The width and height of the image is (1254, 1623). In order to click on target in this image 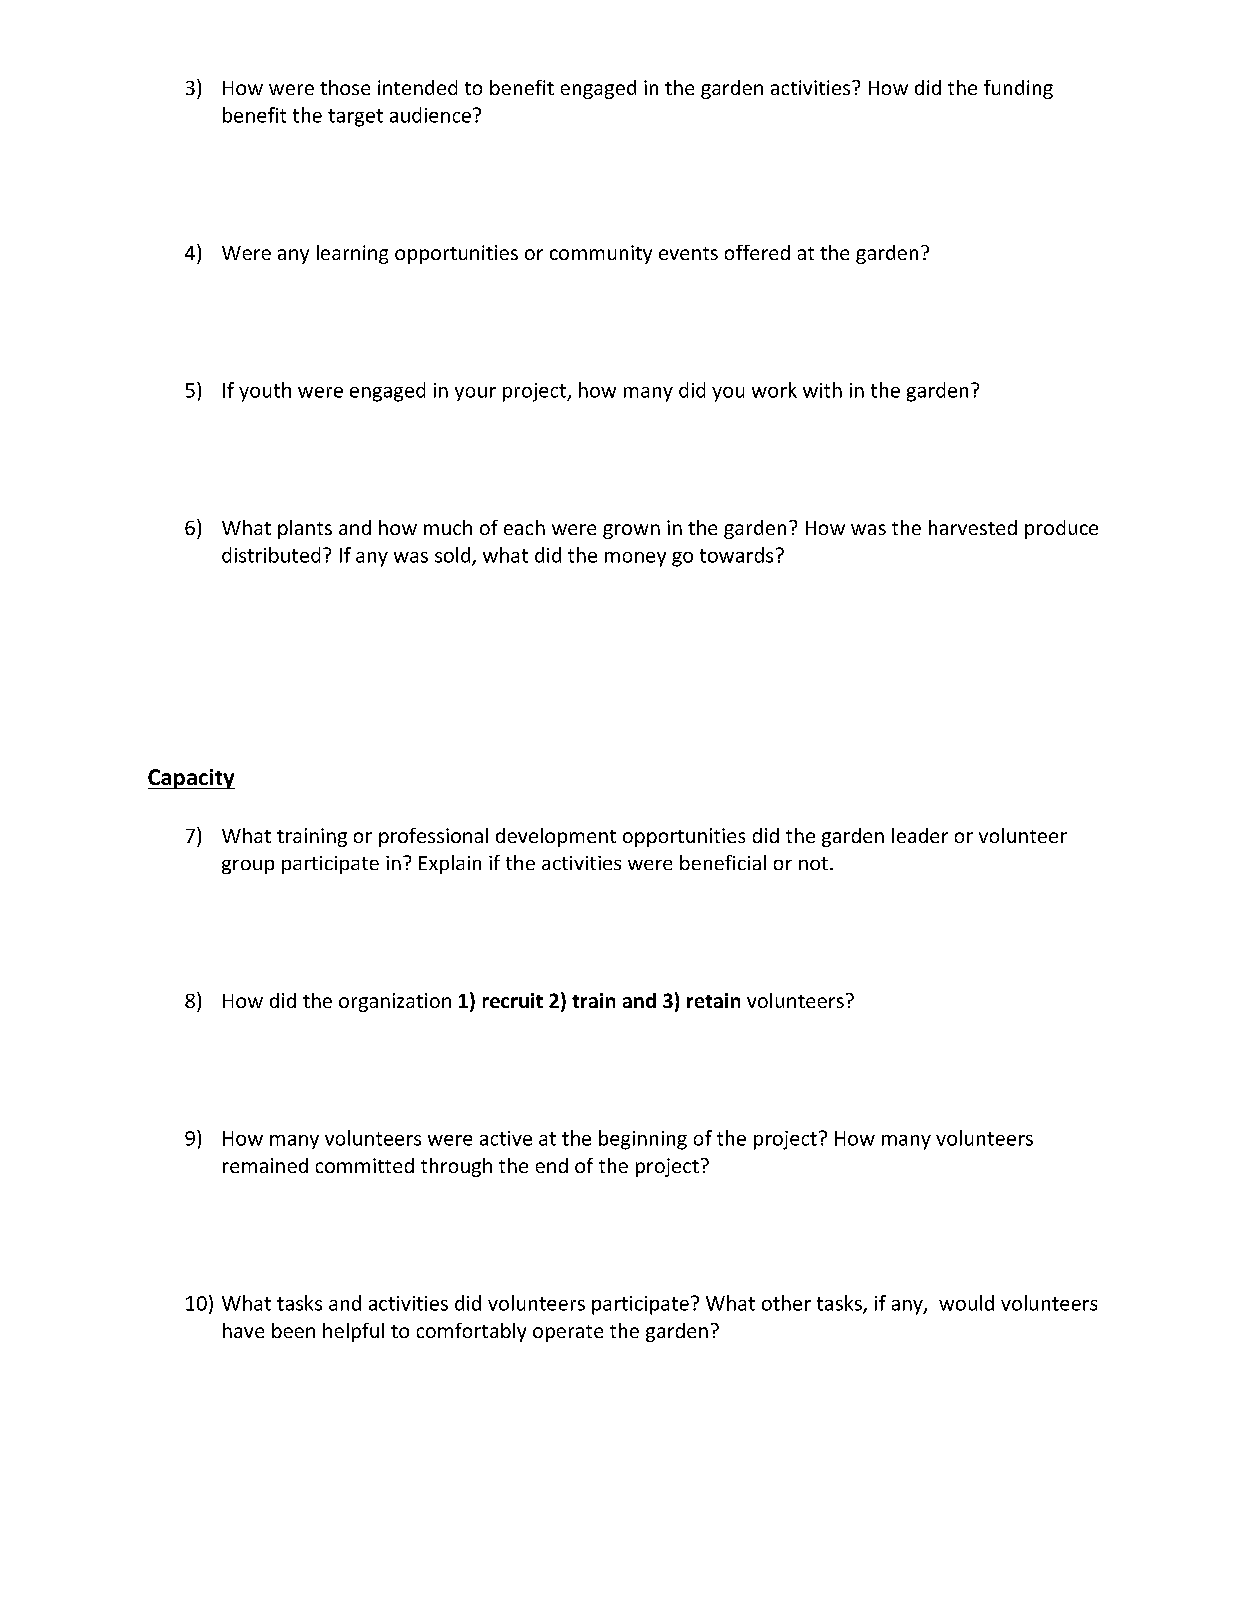, I will do `click(355, 118)`.
